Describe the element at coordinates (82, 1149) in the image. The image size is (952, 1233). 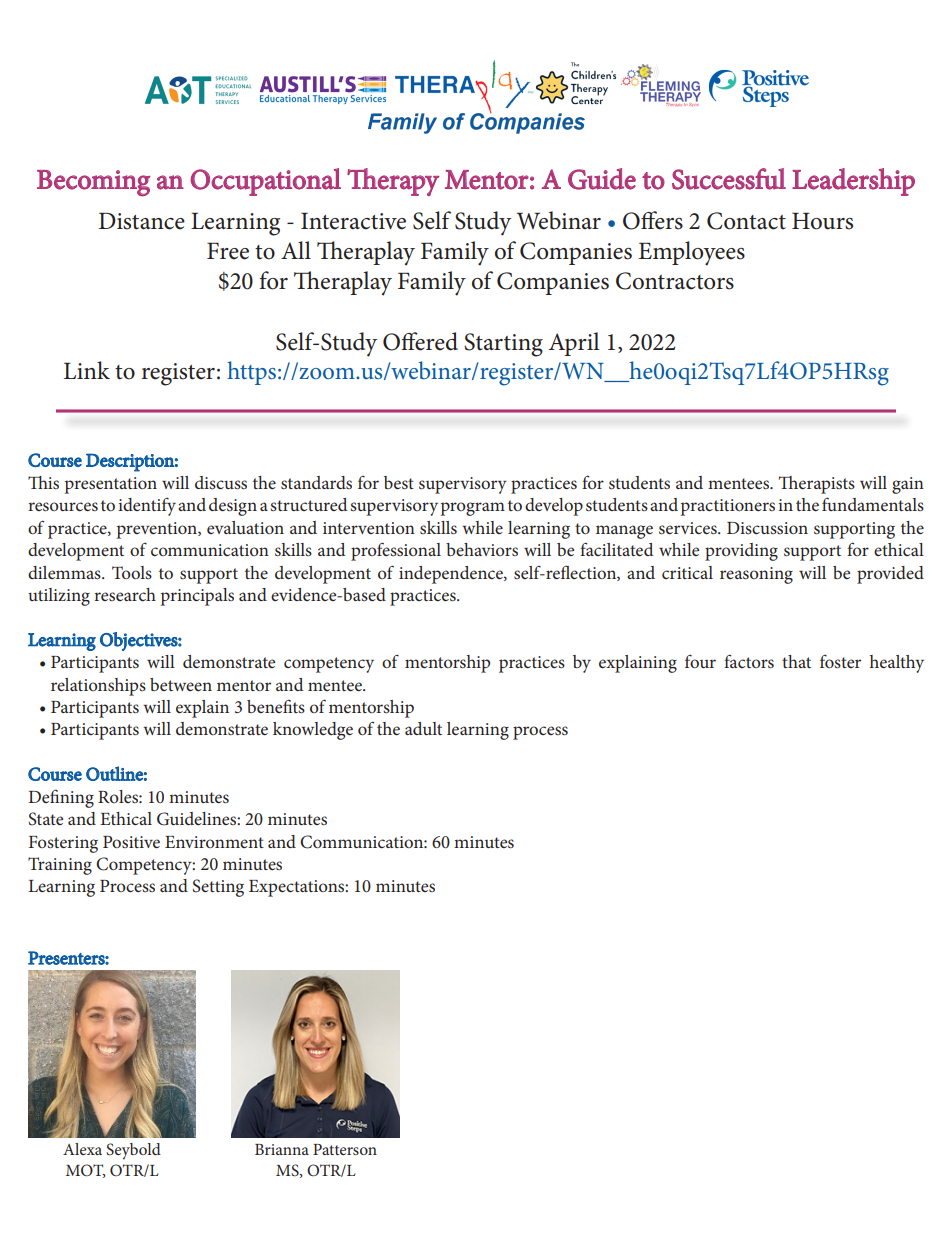
I see `Alexa` at that location.
